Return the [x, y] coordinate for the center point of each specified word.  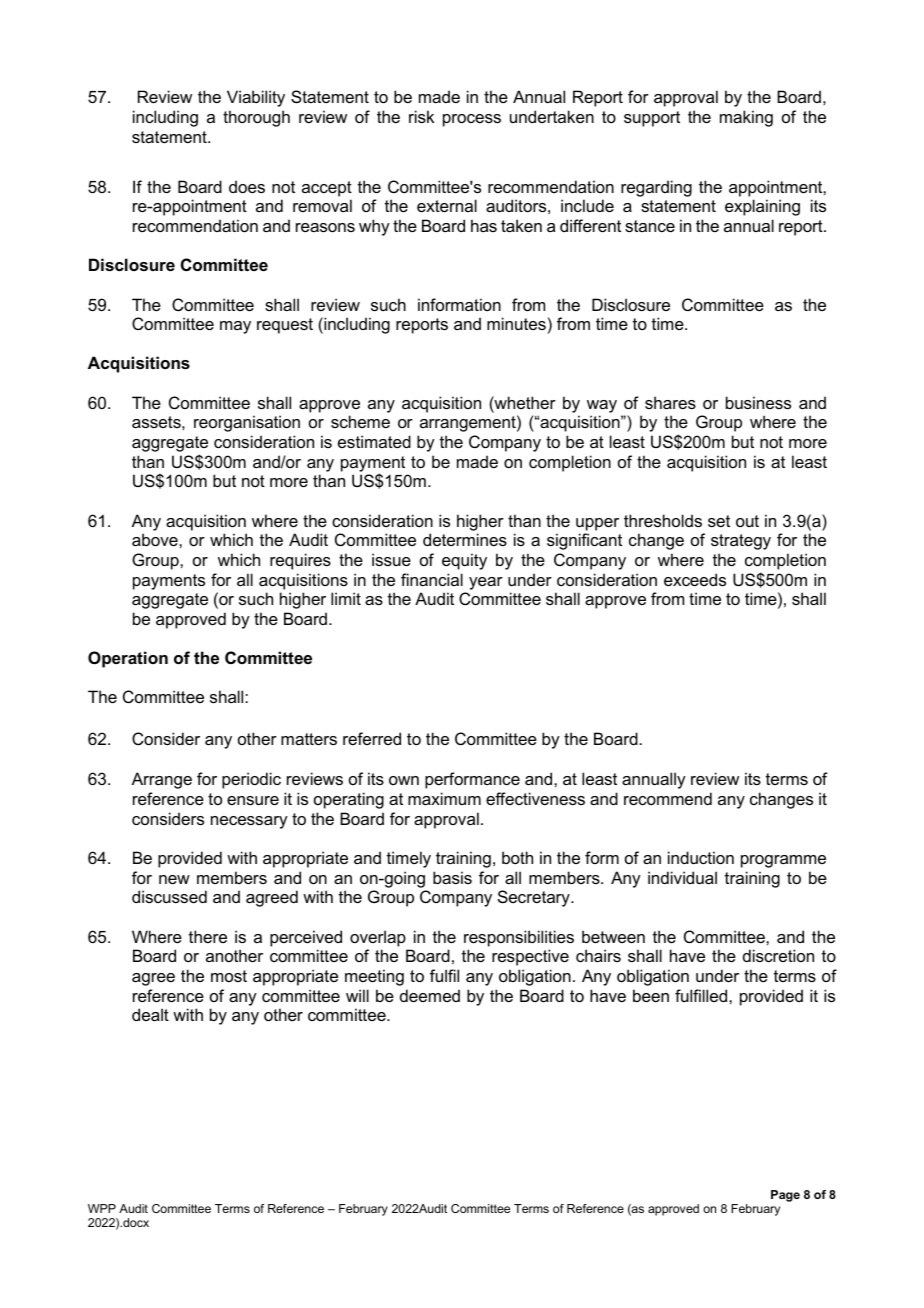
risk [421, 116]
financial [432, 579]
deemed [430, 995]
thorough [256, 118]
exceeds [695, 579]
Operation [128, 659]
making [746, 118]
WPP [102, 1208]
